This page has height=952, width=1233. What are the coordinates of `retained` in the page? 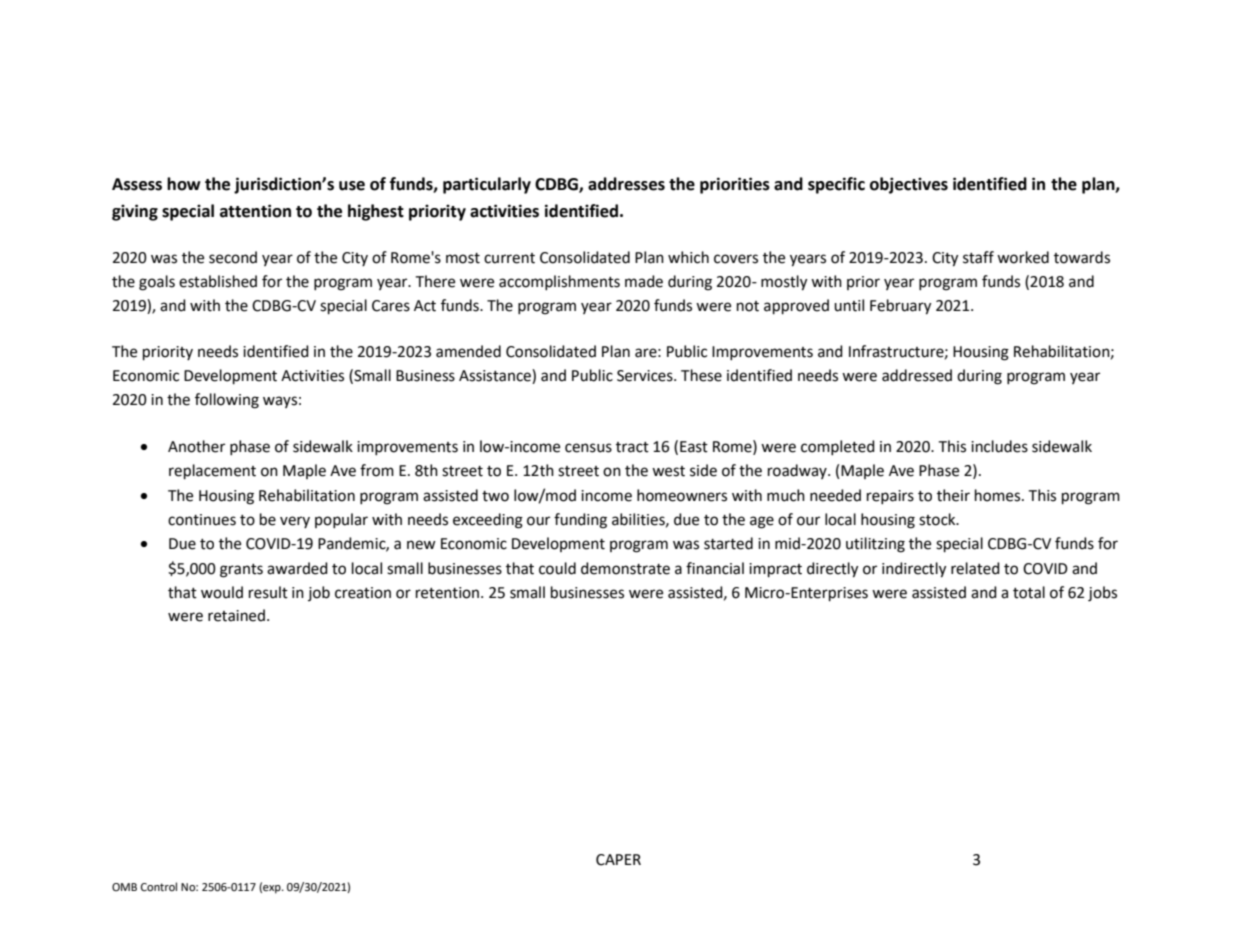 It's located at (236, 615).
